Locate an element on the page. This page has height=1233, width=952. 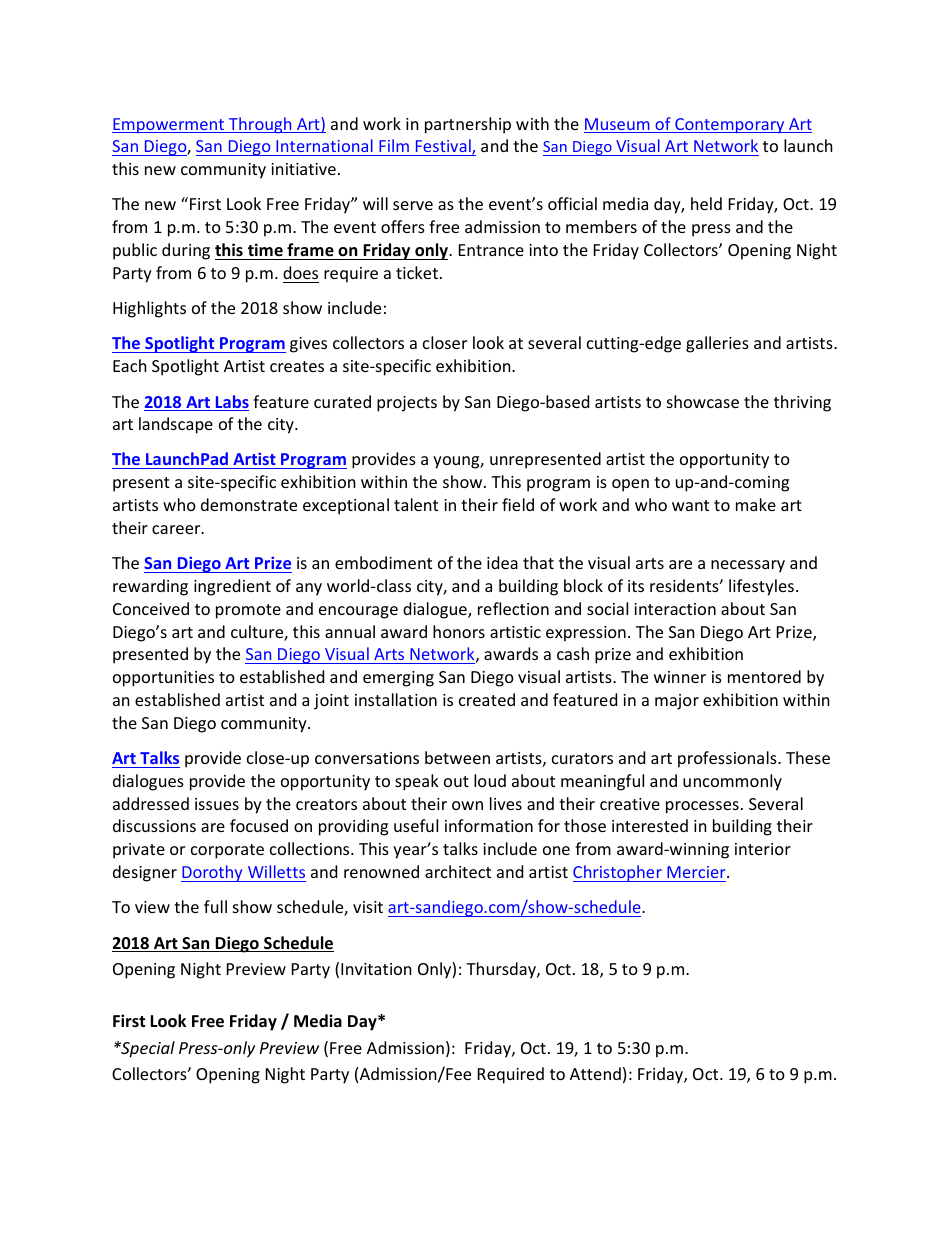
Contemporary is located at coordinates (730, 126).
